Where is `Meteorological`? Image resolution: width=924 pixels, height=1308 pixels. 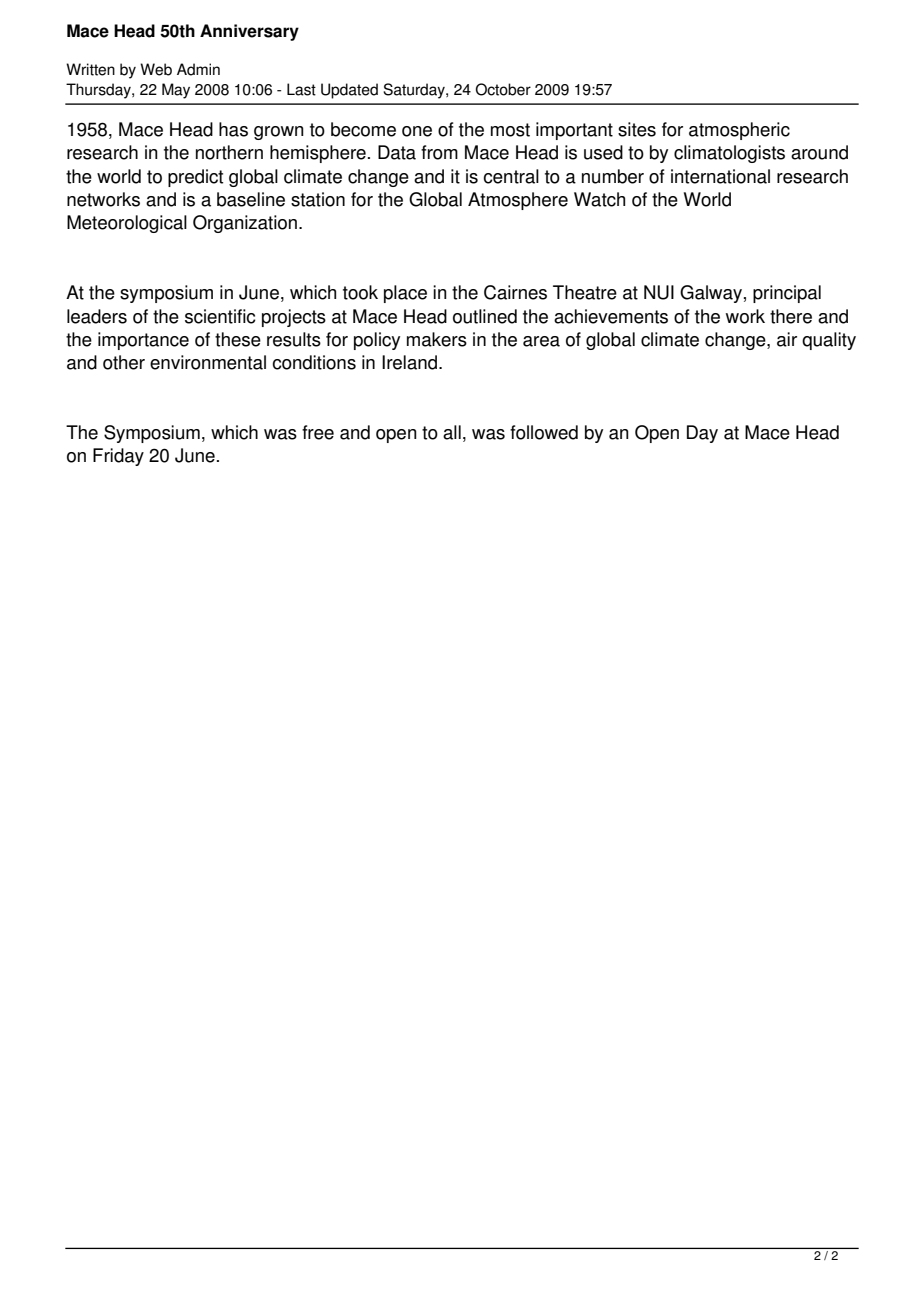 Meteorological is located at coordinates (127, 224).
